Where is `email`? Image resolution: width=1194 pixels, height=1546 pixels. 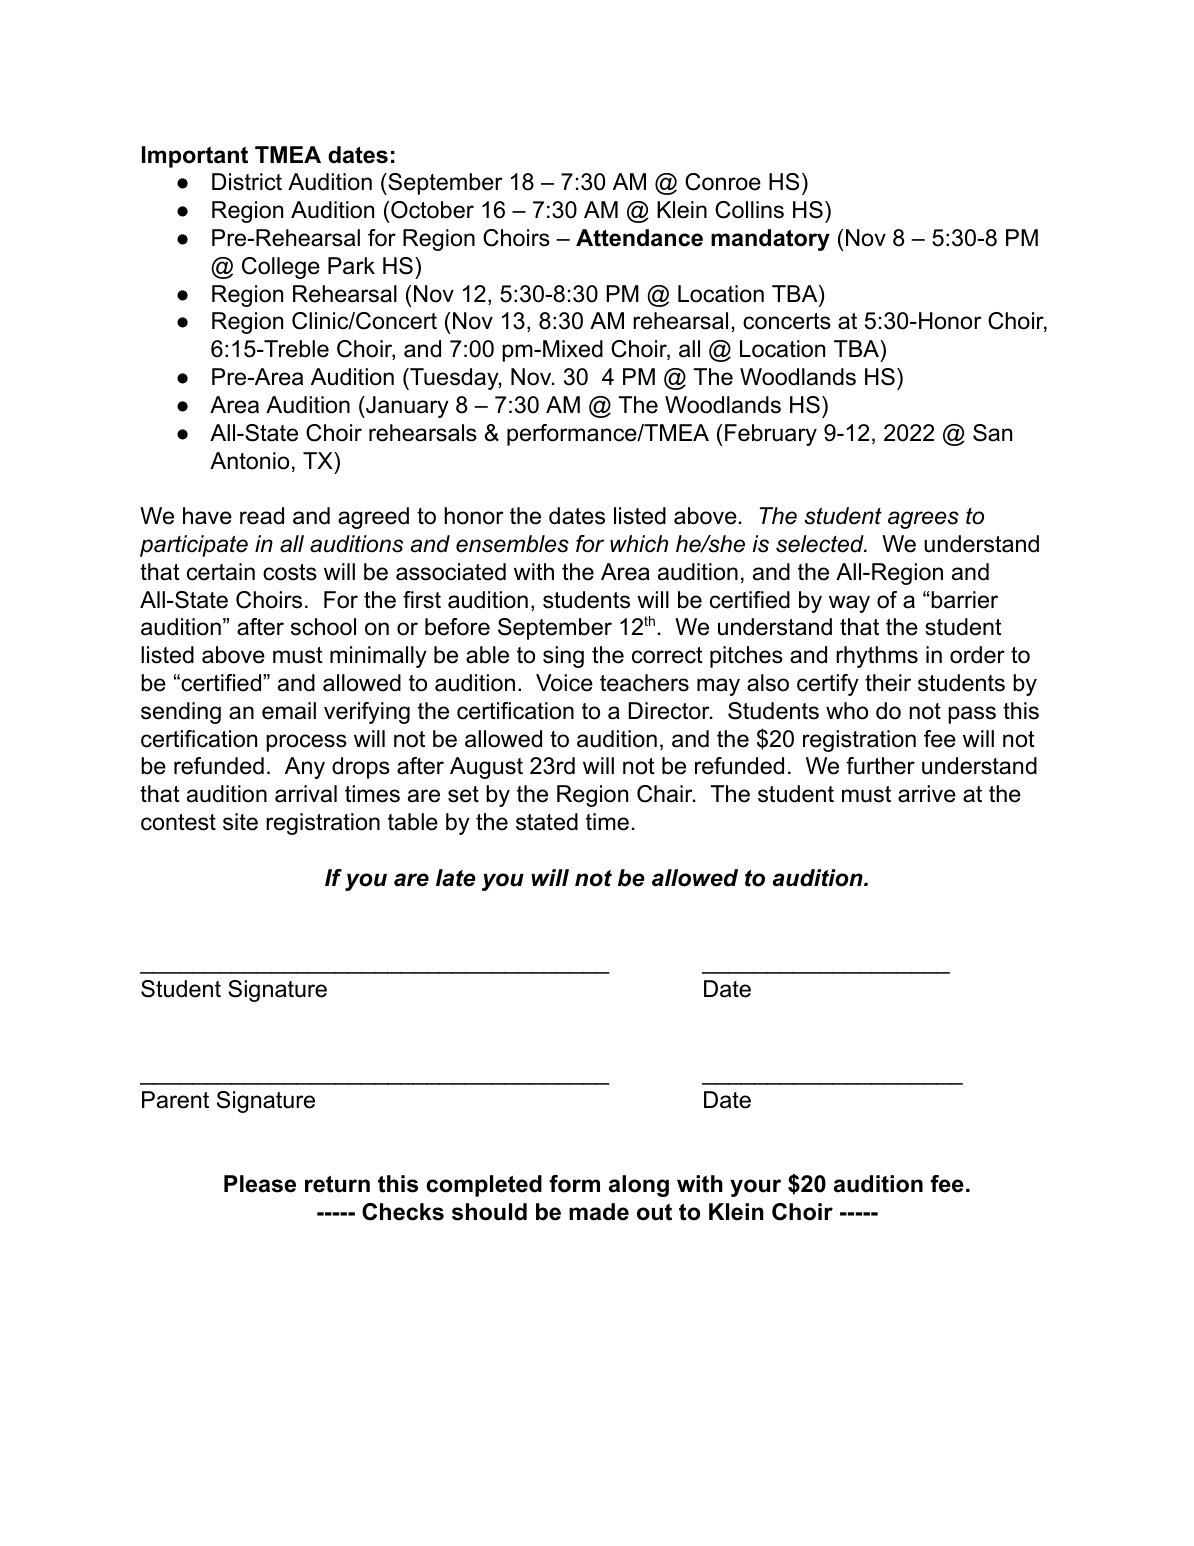
email is located at coordinates (289, 711).
